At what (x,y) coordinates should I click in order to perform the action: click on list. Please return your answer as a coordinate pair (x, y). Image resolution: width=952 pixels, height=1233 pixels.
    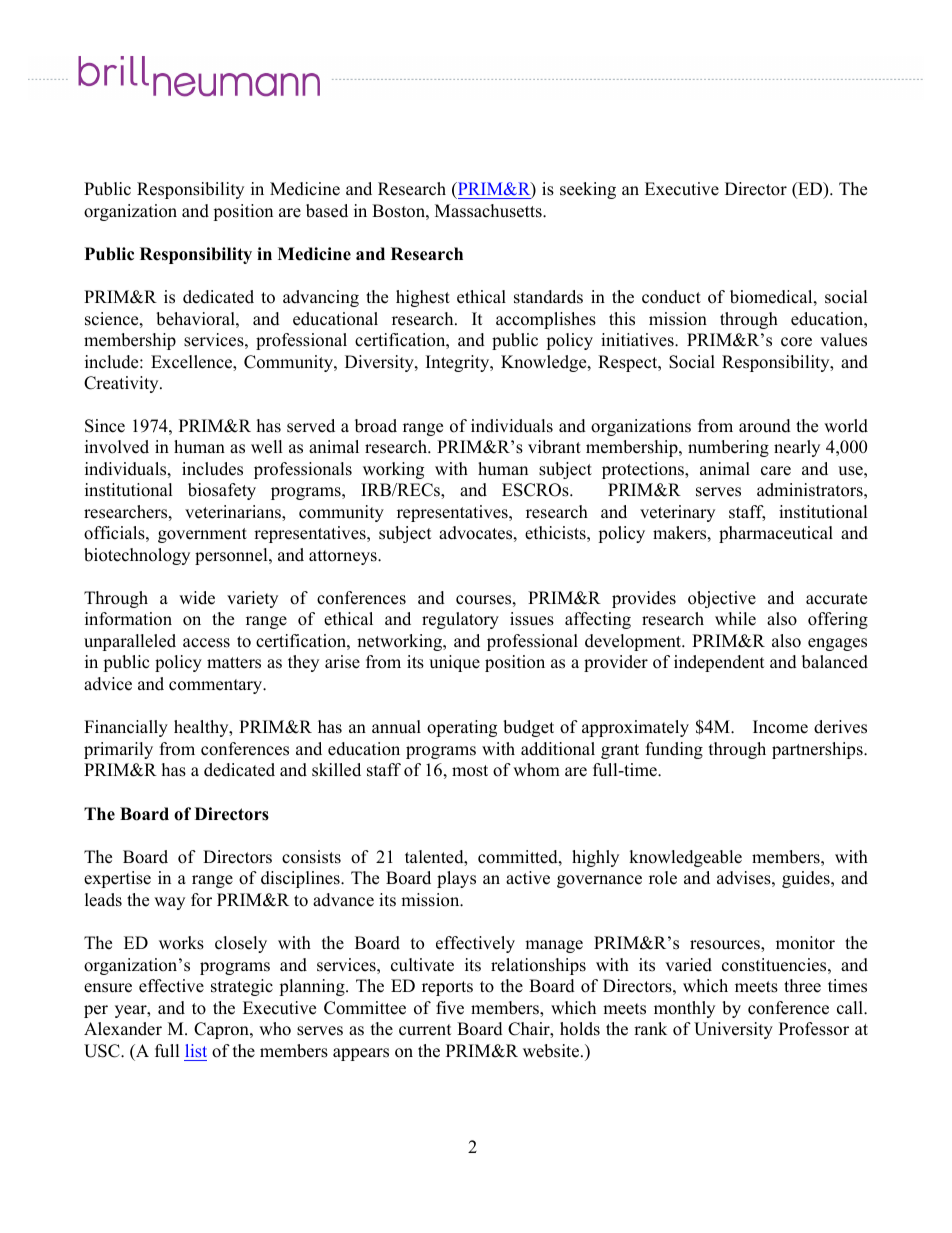
    Looking at the image, I should click on (196, 1050).
